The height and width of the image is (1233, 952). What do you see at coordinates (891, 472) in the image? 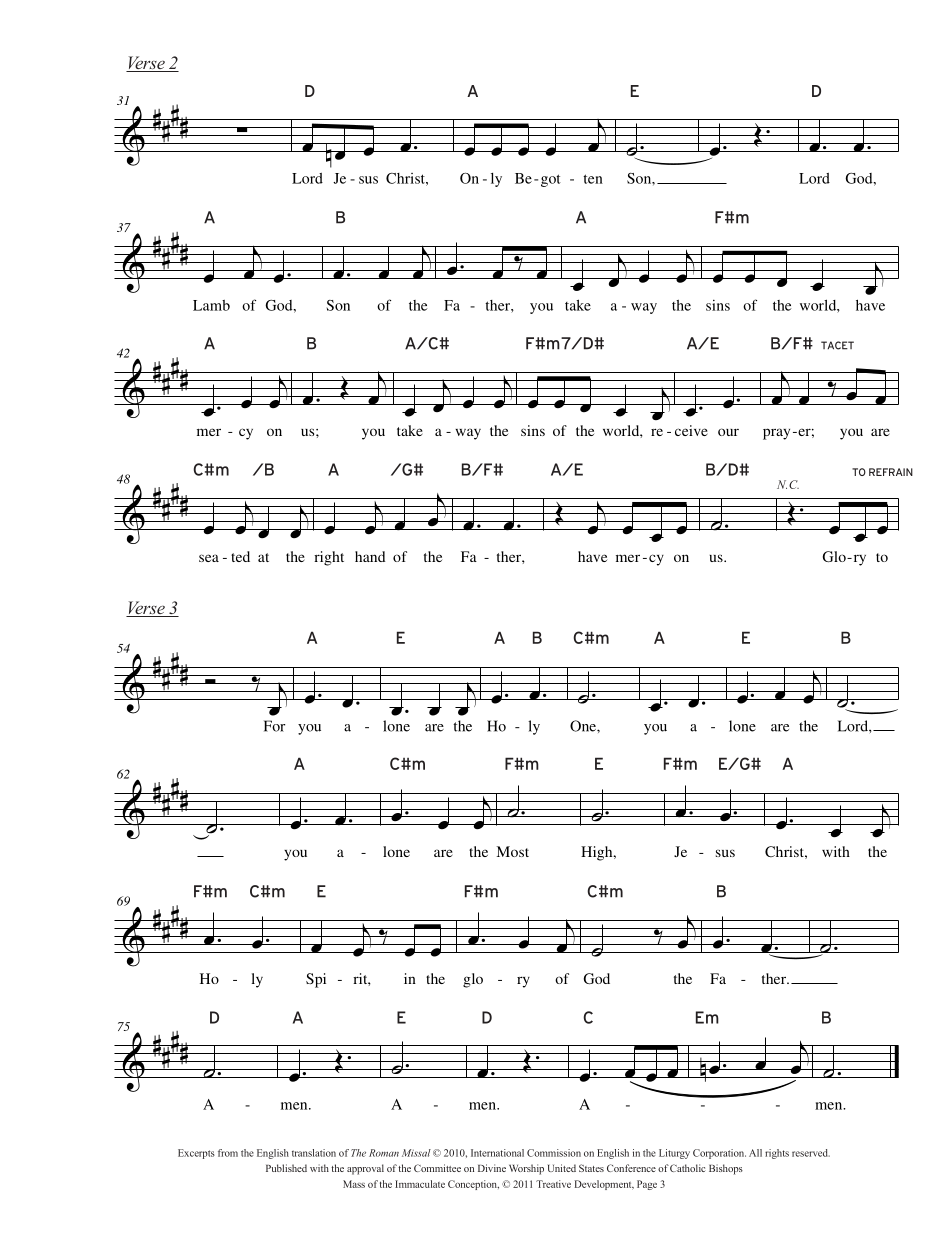
I see `refrain` at bounding box center [891, 472].
